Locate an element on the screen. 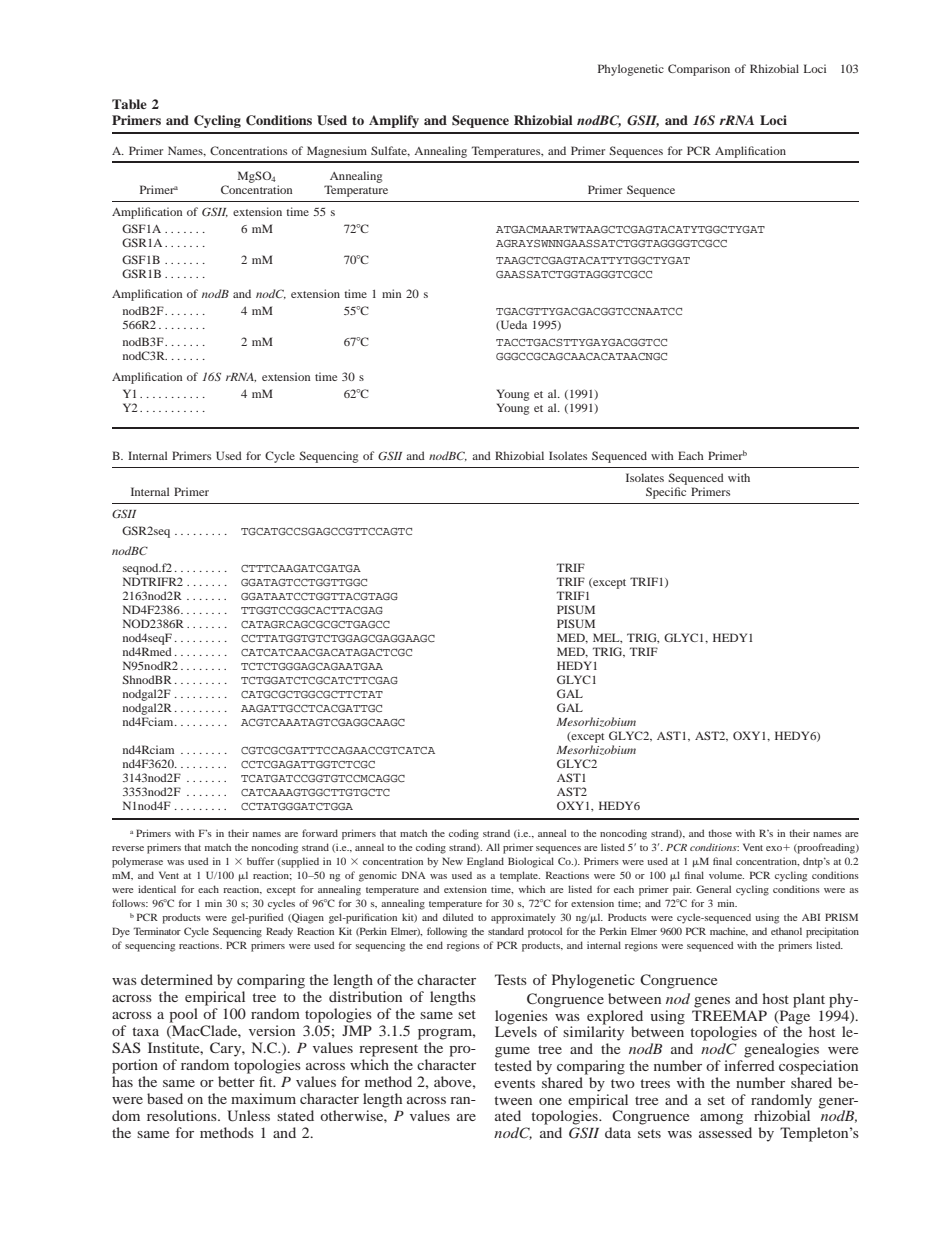  Comparison is located at coordinates (699, 70).
